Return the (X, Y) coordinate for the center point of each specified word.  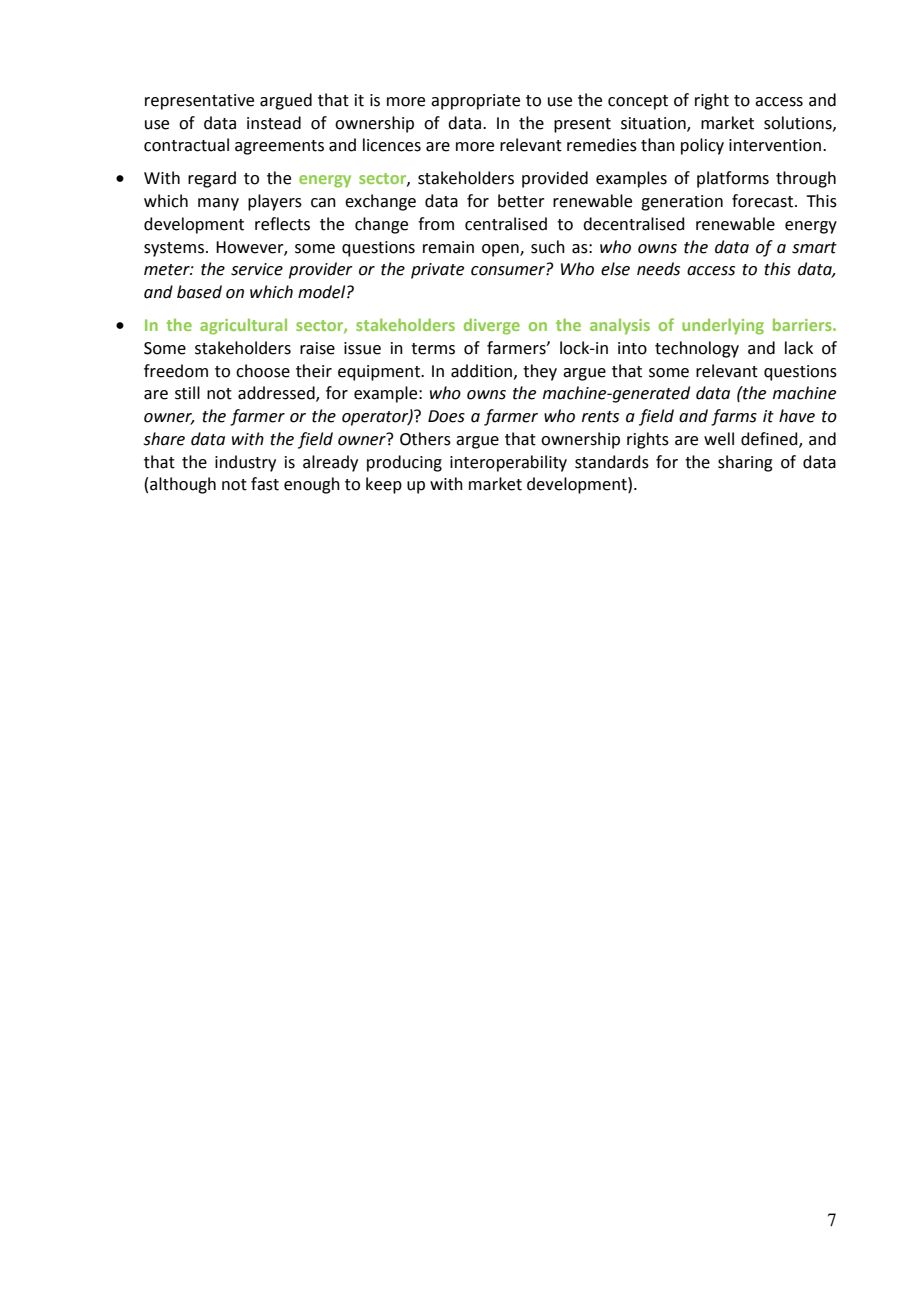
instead (274, 123)
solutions (799, 123)
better (521, 201)
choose (263, 371)
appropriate (475, 102)
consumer (509, 271)
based (199, 292)
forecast (764, 201)
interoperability (508, 463)
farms (734, 417)
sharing (745, 463)
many (218, 204)
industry (245, 463)
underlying (723, 326)
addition (483, 371)
